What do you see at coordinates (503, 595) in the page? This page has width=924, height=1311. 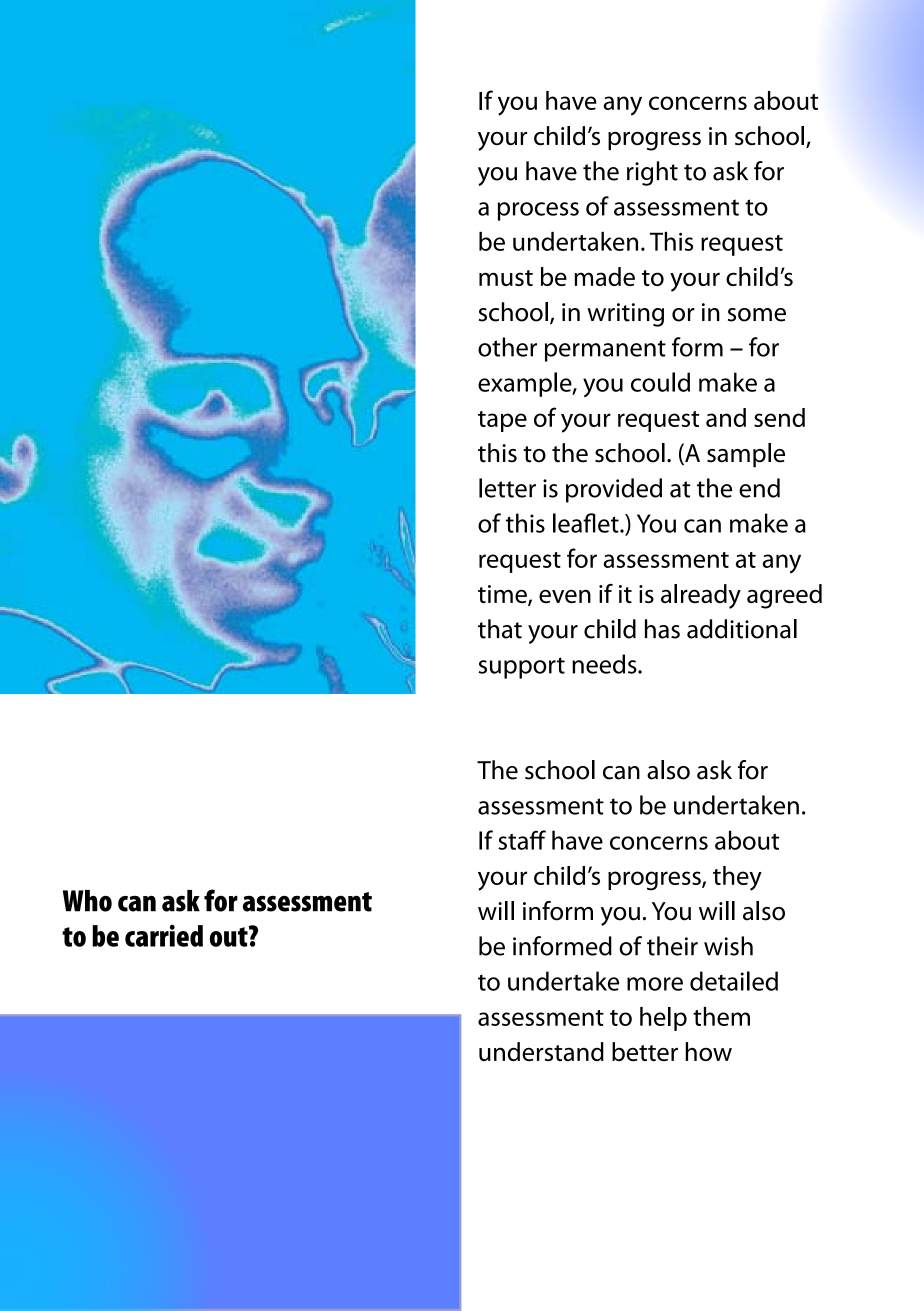 I see `time` at bounding box center [503, 595].
